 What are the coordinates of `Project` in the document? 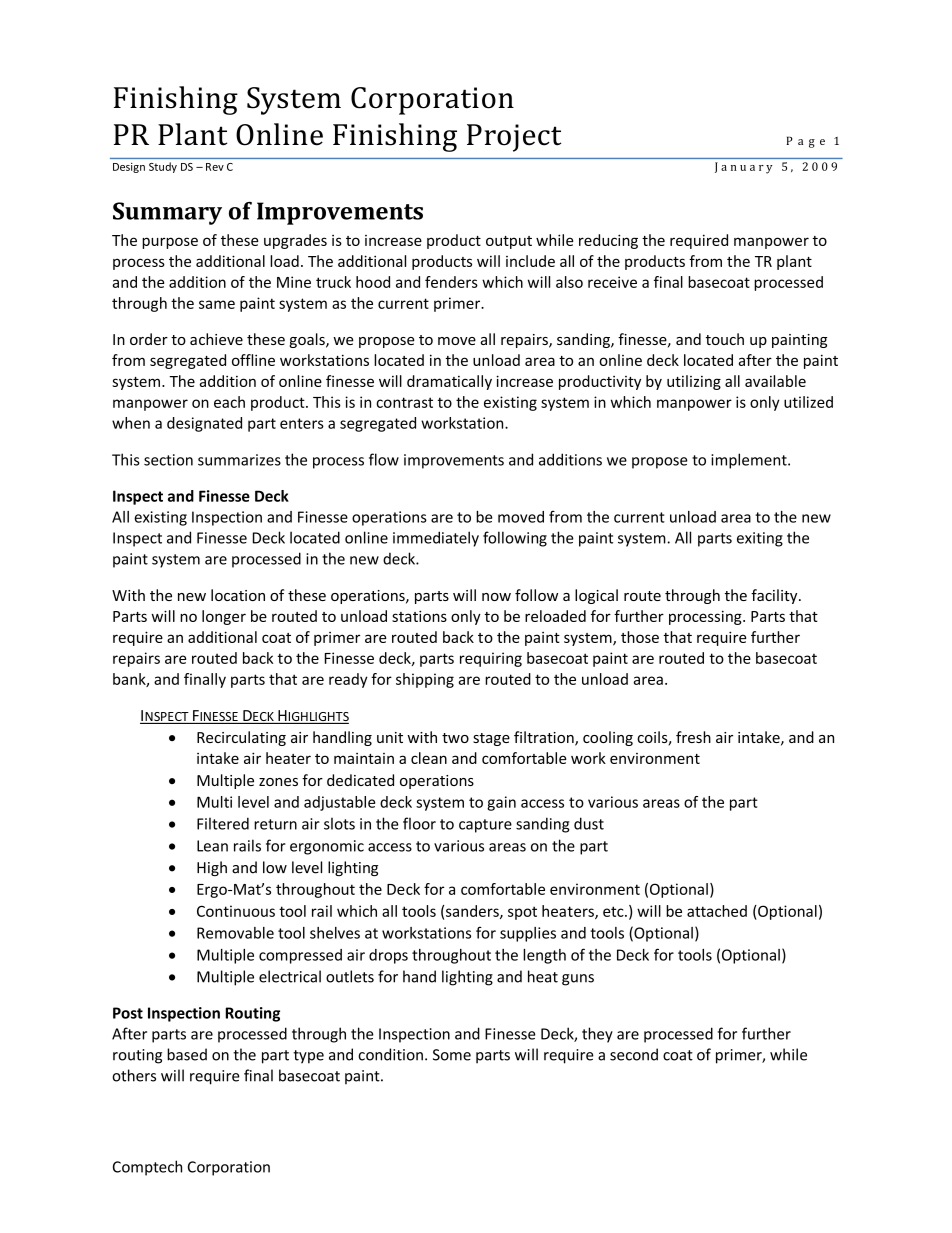 It's located at (514, 138).
